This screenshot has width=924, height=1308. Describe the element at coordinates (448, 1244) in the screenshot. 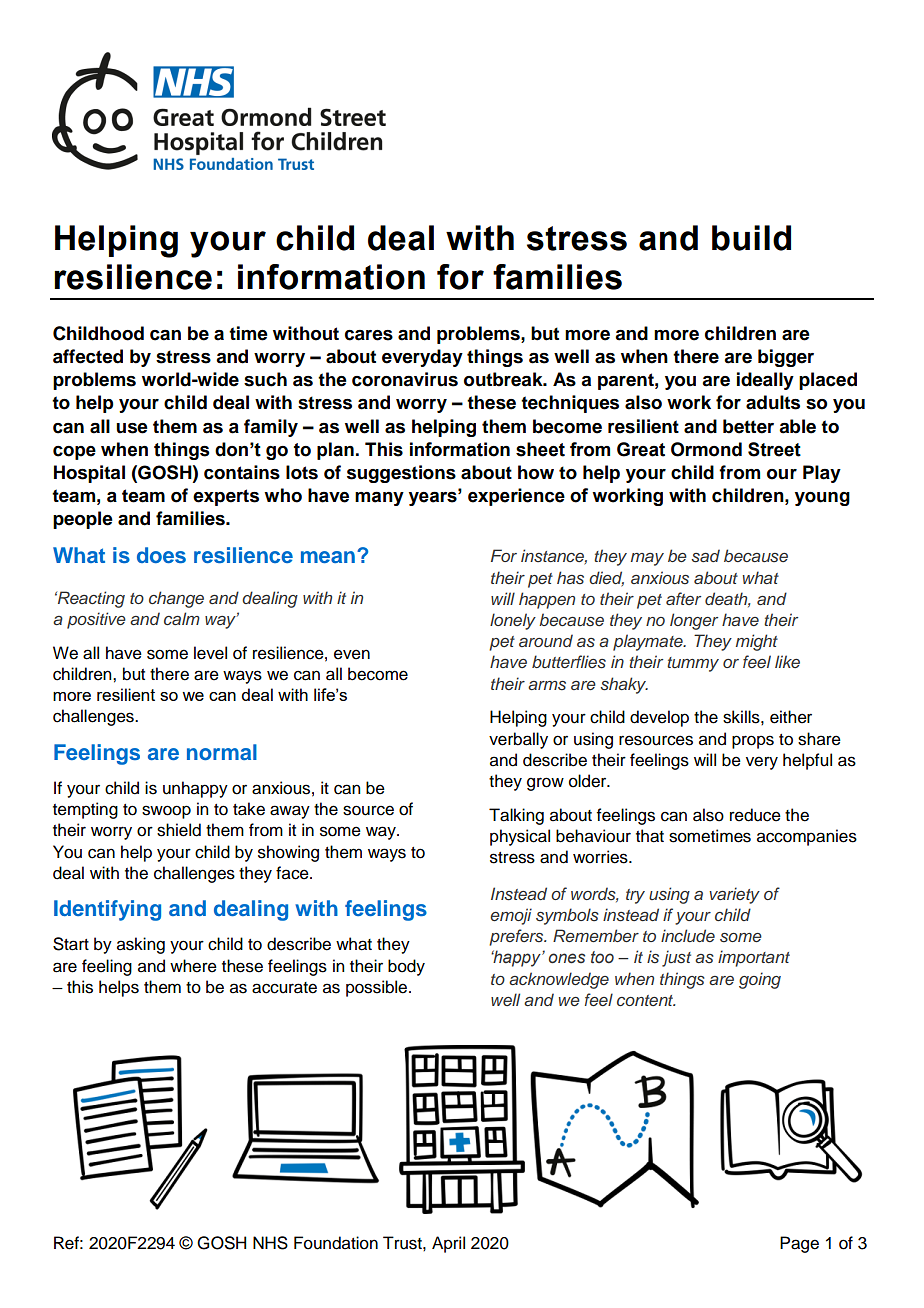

I see `April` at that location.
